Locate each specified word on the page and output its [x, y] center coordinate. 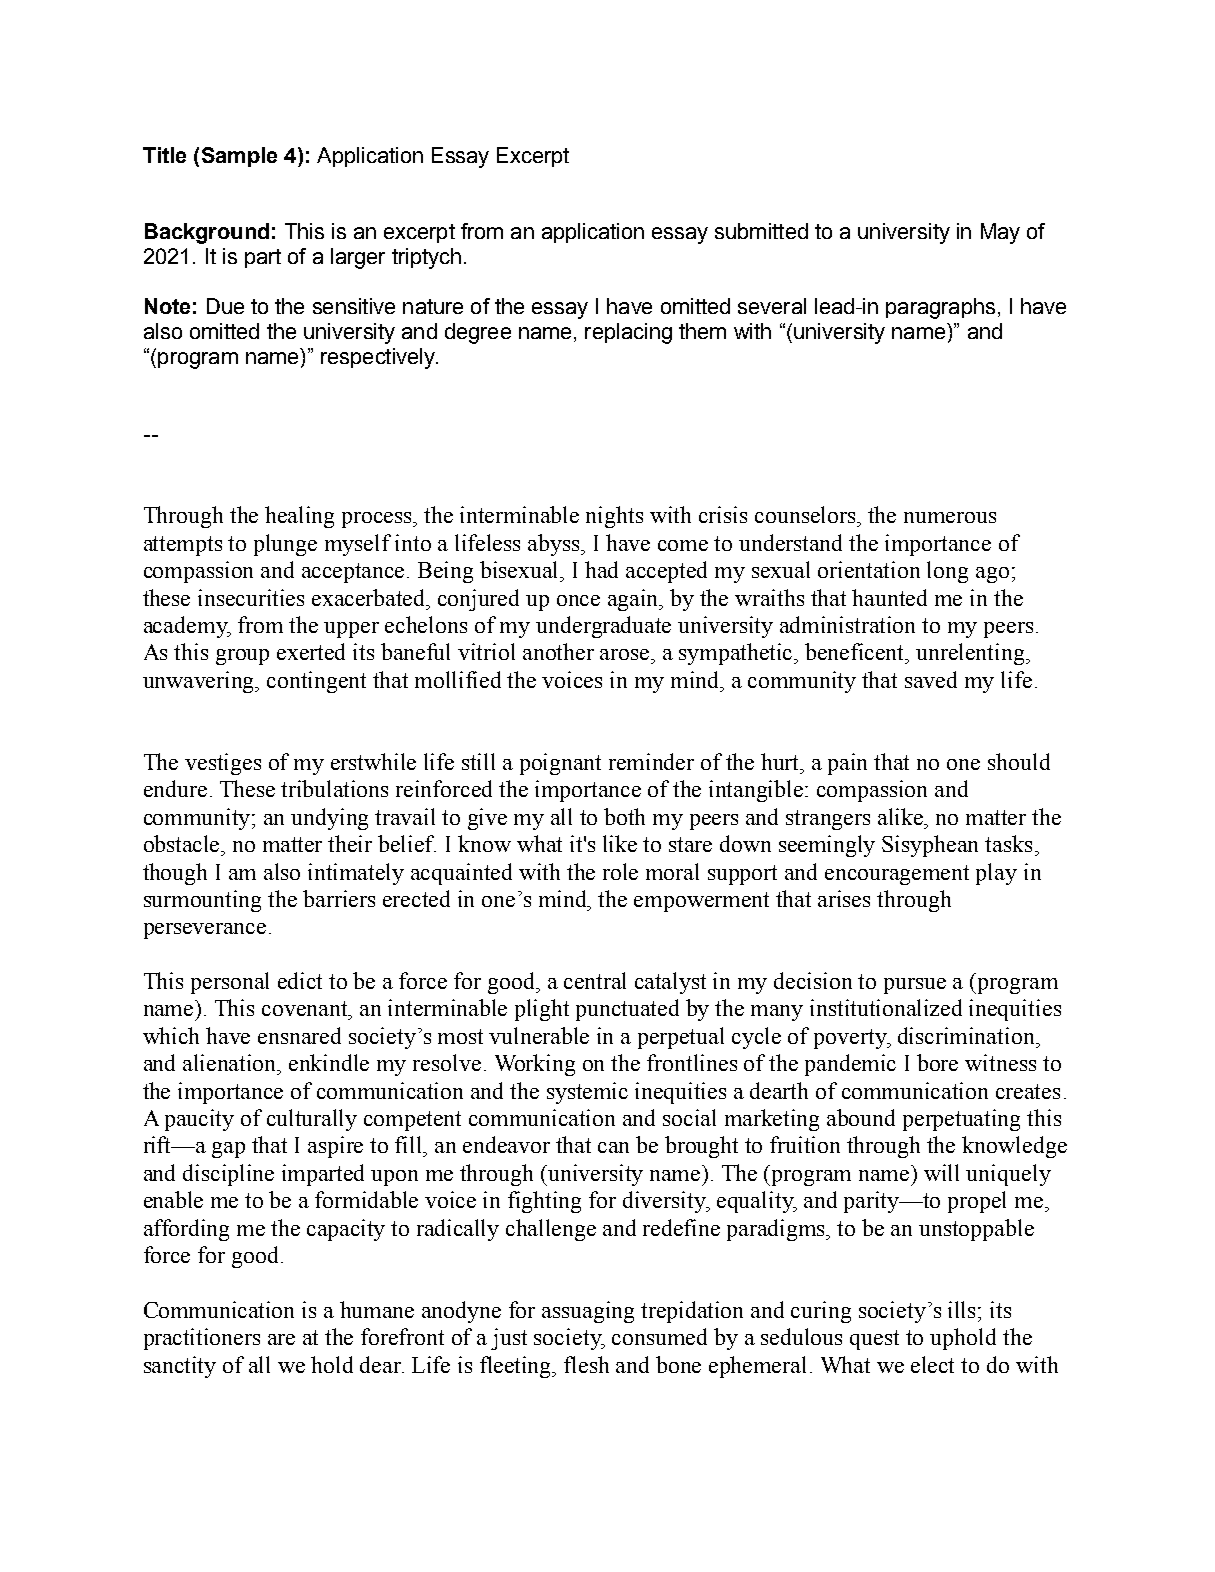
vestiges [223, 764]
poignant [560, 764]
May [1000, 233]
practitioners [202, 1339]
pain [847, 764]
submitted [761, 231]
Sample [239, 157]
